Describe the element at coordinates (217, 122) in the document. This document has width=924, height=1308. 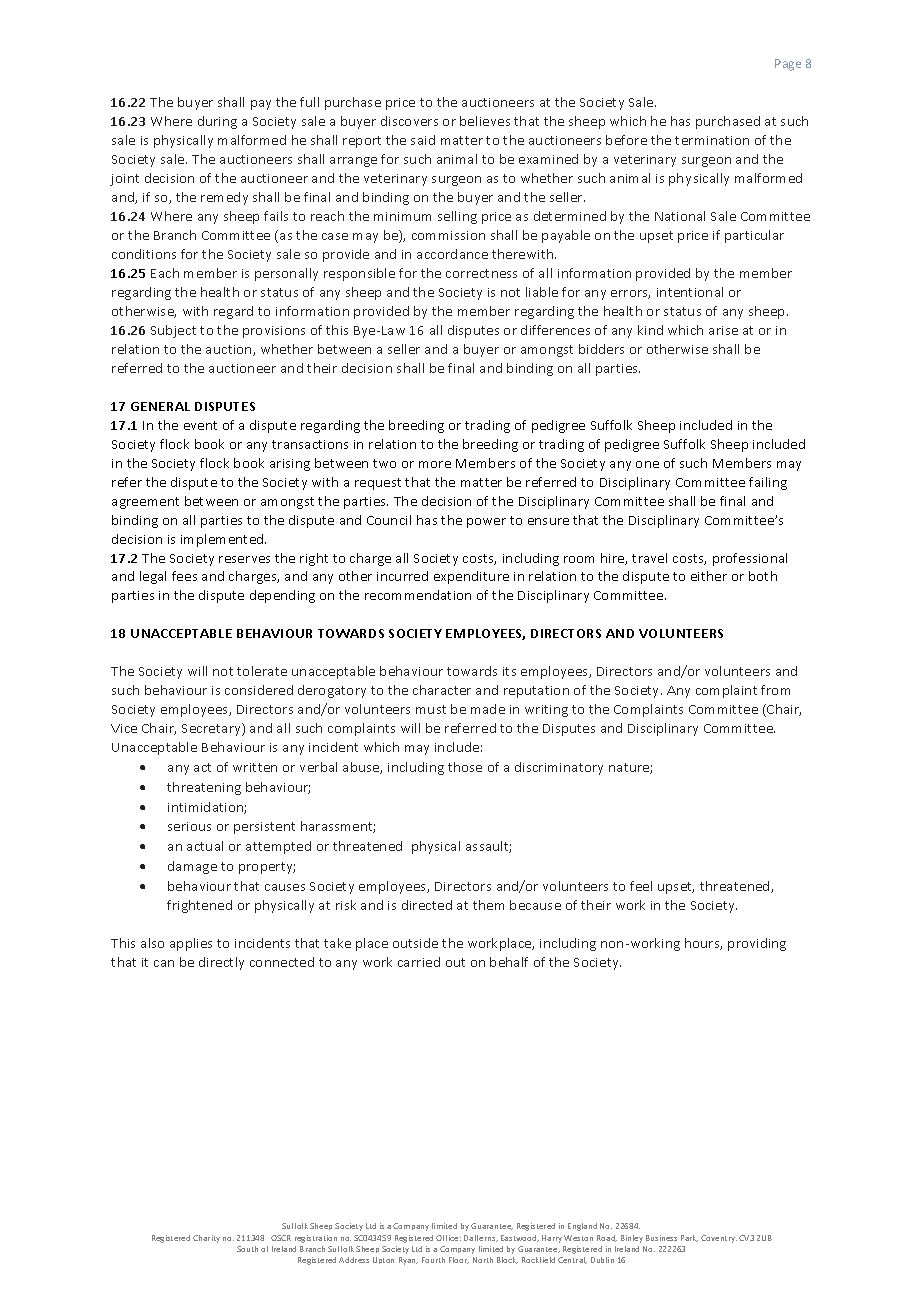
I see `during` at that location.
